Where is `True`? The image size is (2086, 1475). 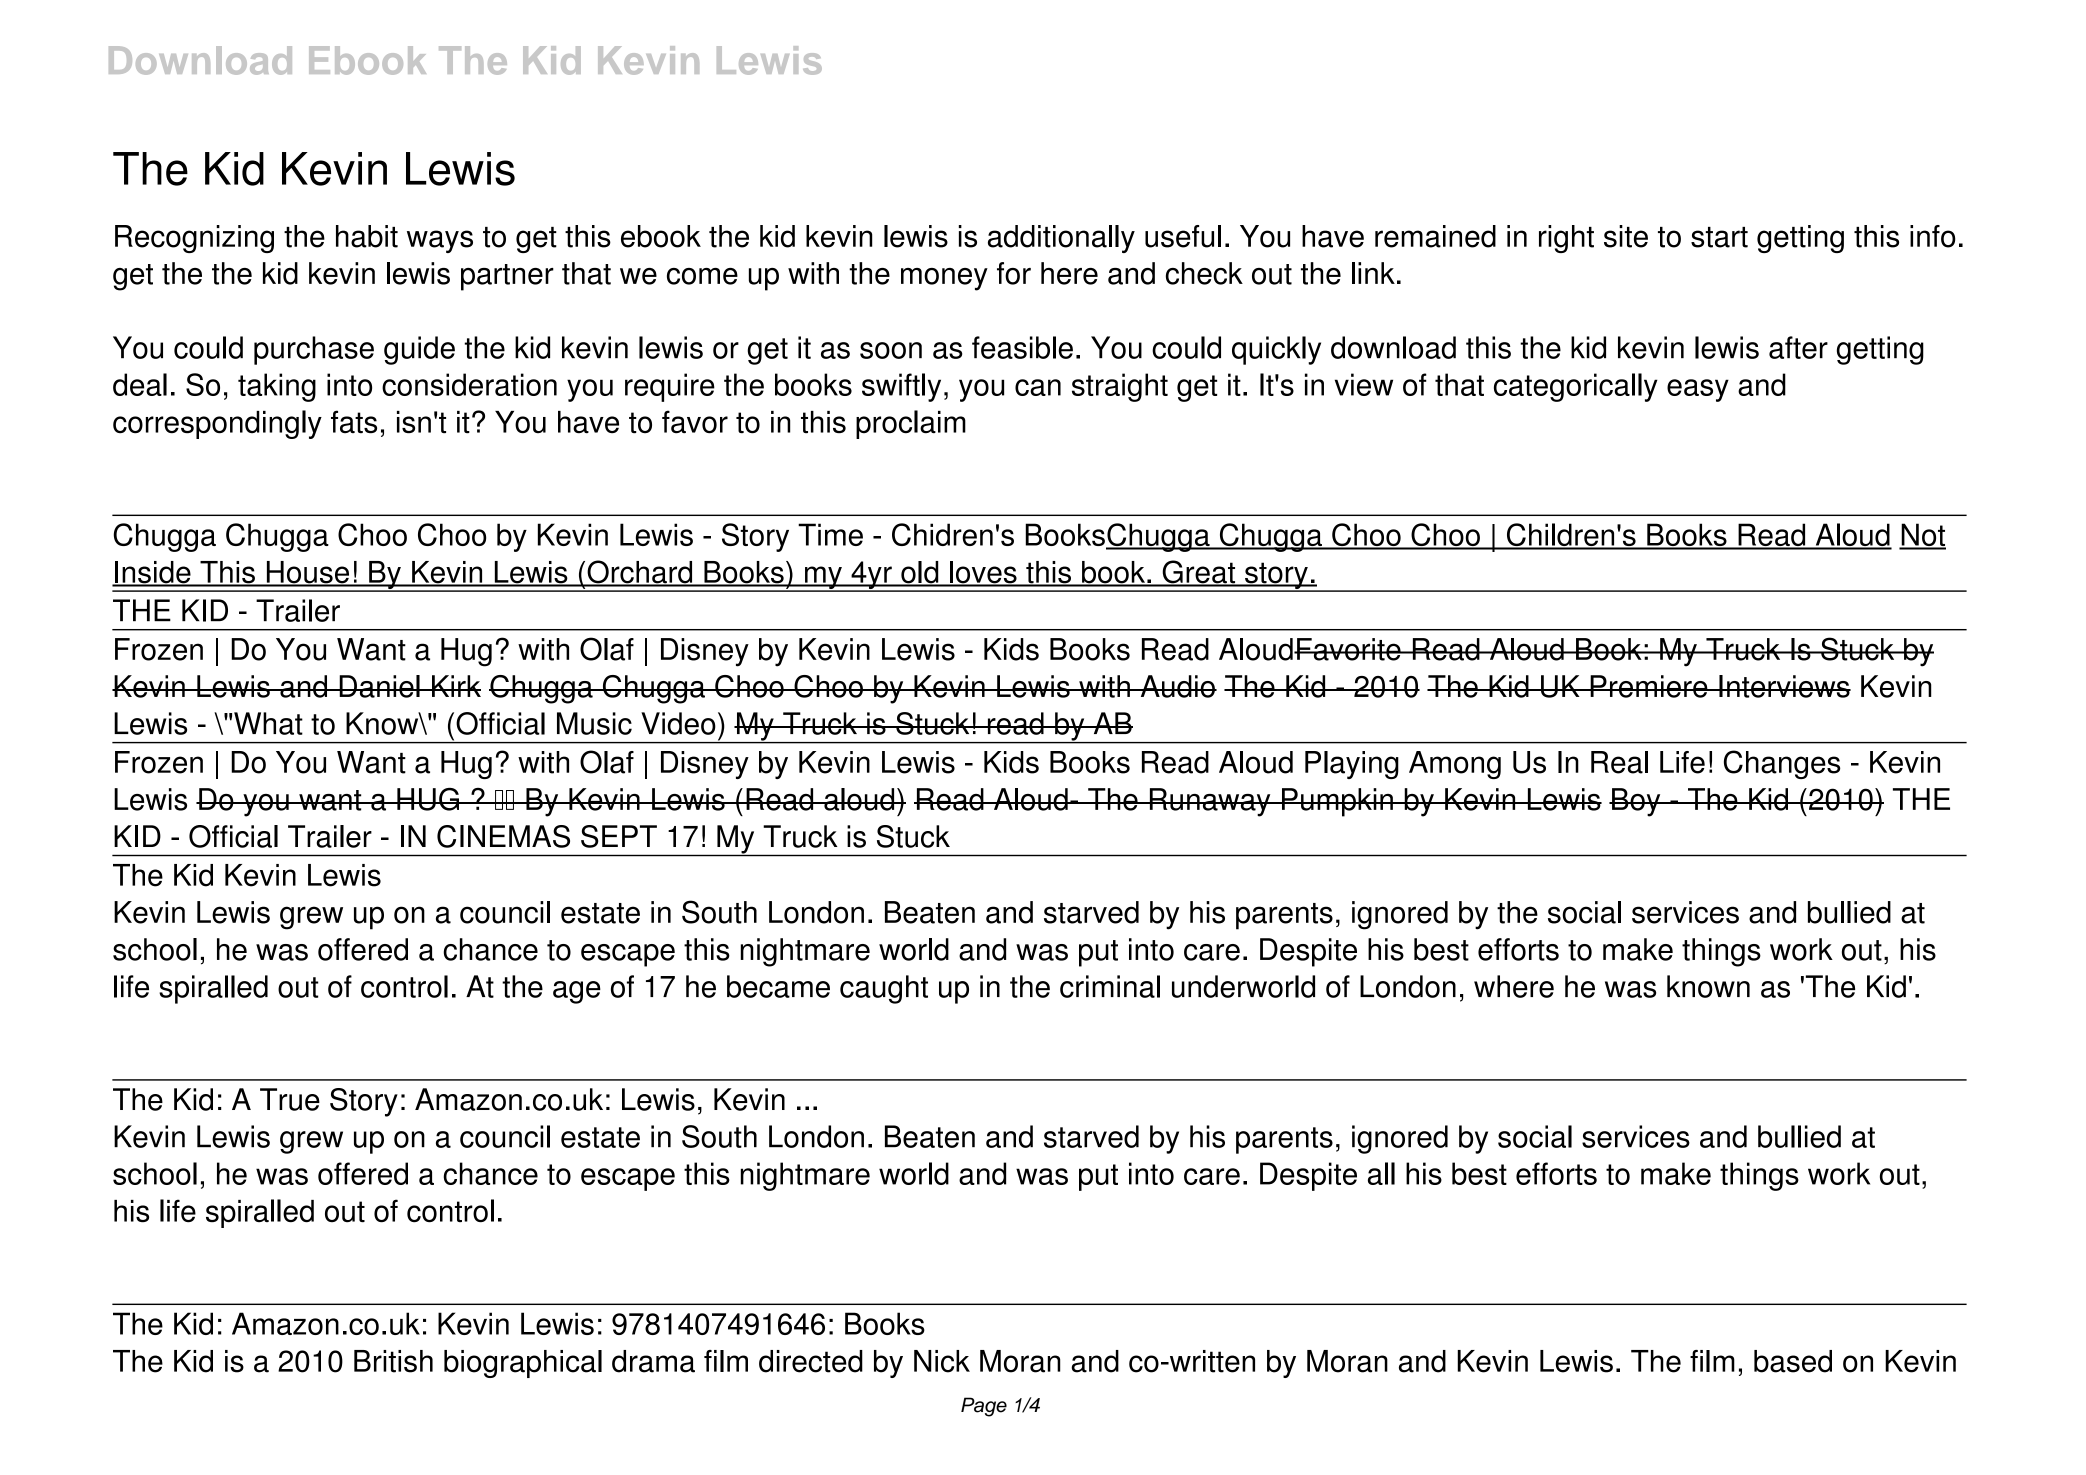 True is located at coordinates (290, 1099).
